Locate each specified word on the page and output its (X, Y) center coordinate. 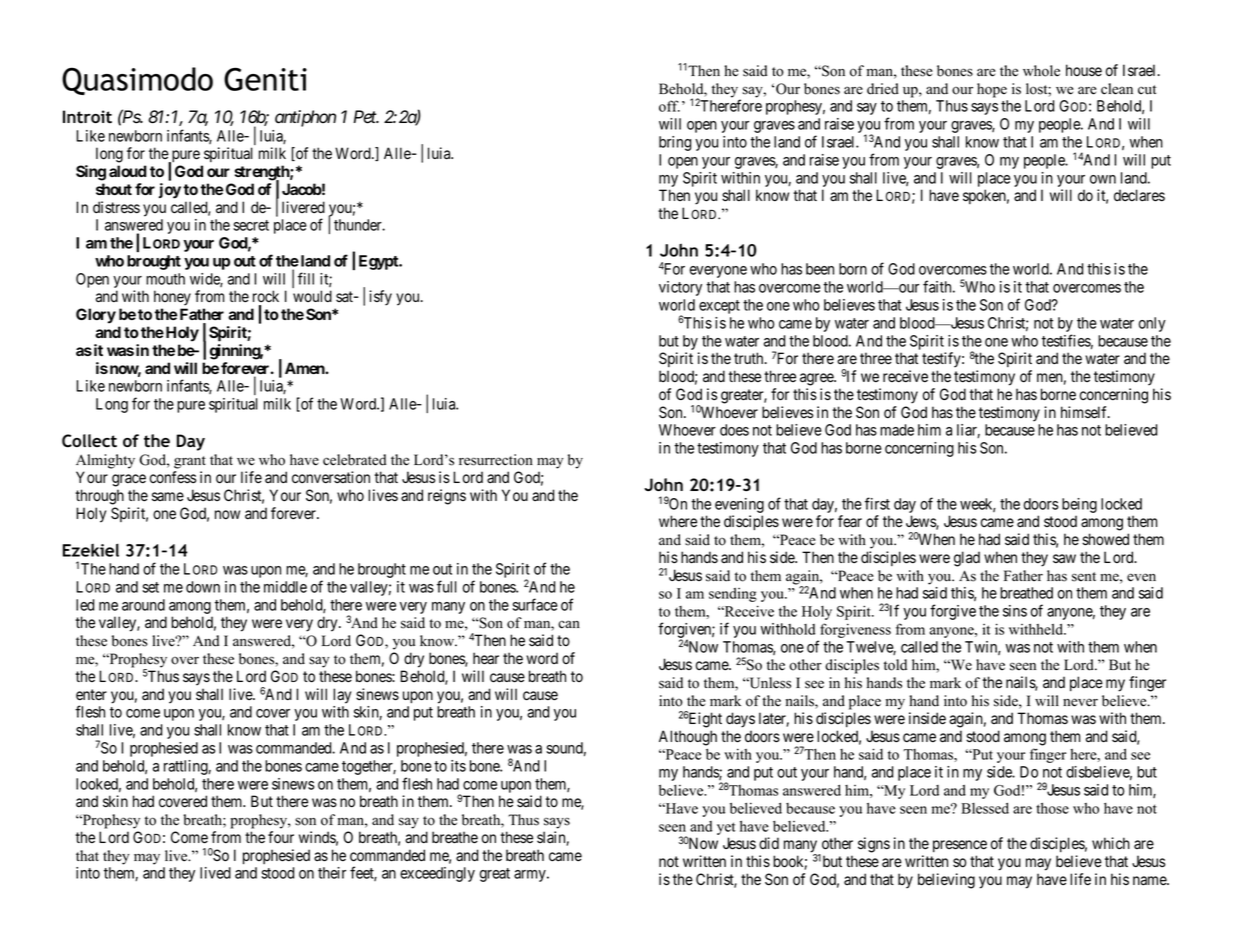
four (281, 837)
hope (992, 90)
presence (960, 846)
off (669, 106)
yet (726, 828)
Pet (365, 117)
